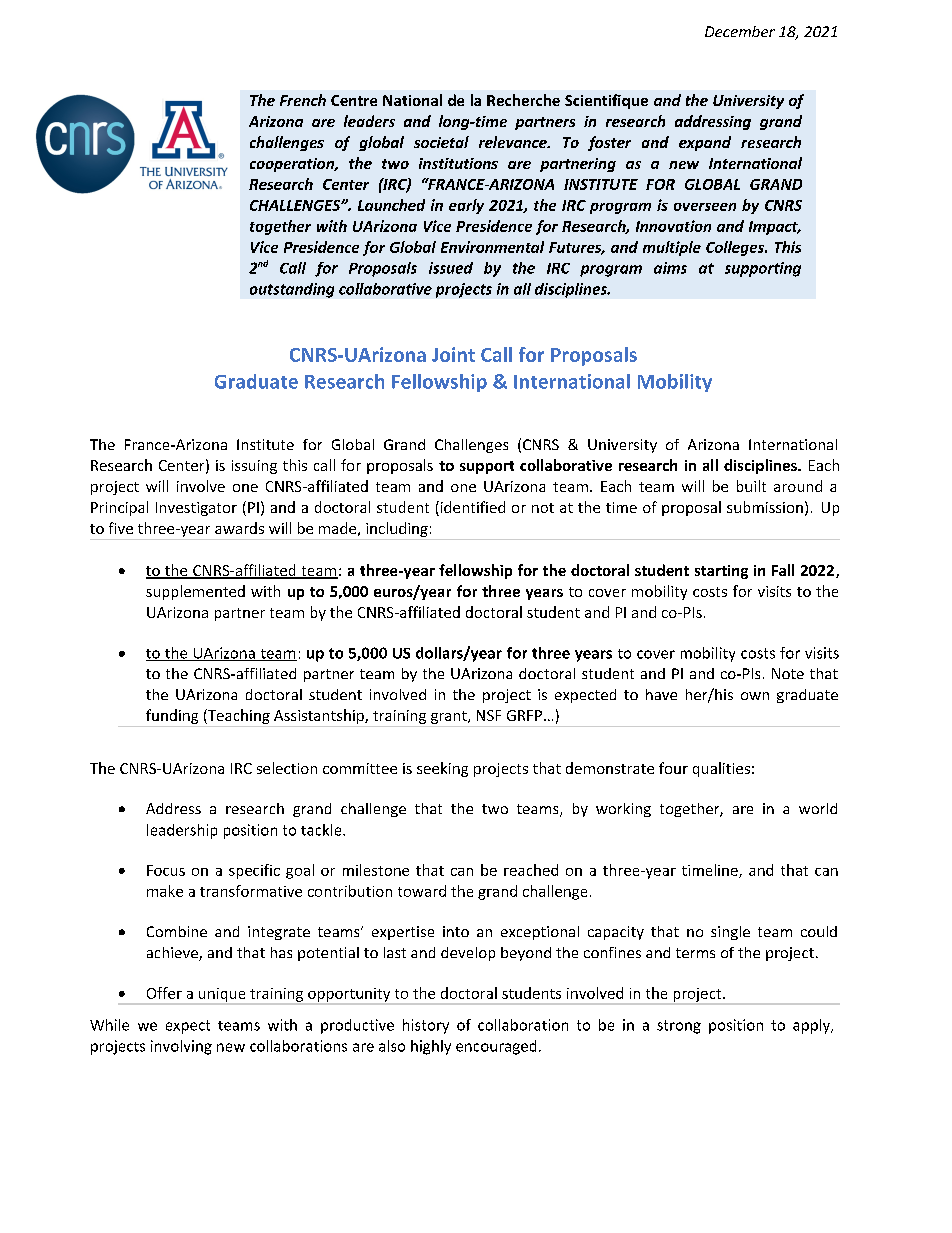  I want to click on December, so click(740, 31).
